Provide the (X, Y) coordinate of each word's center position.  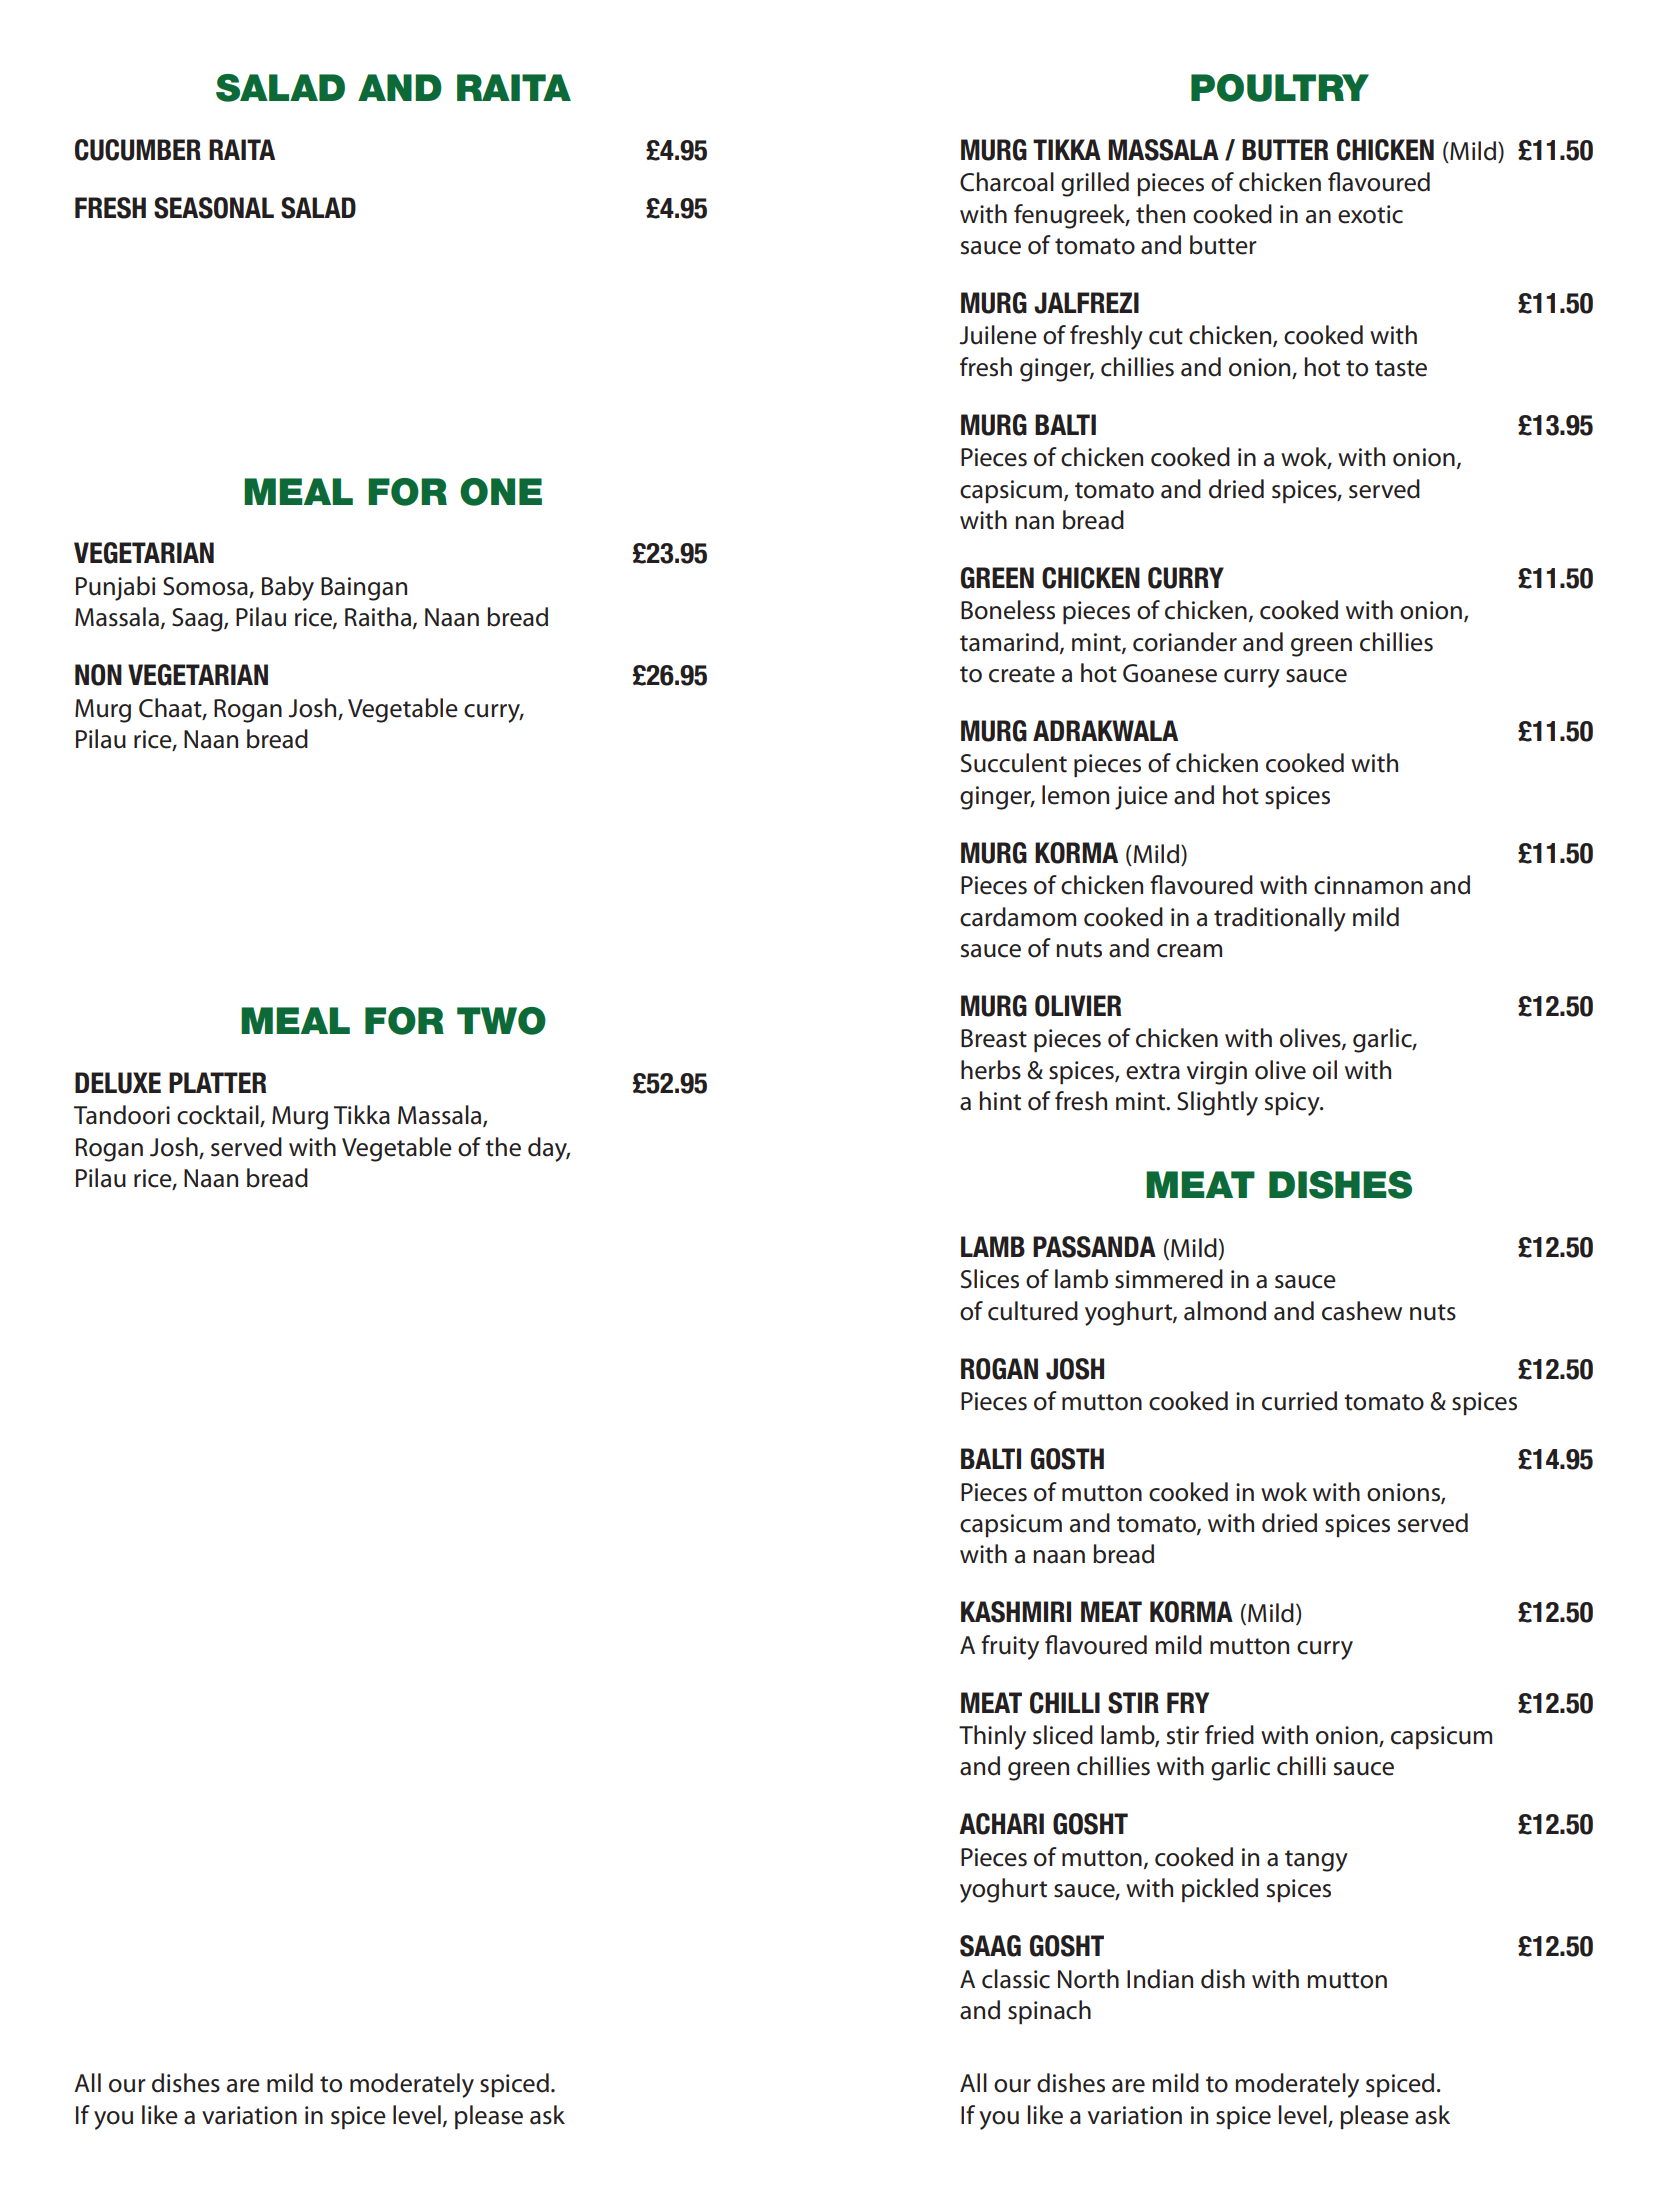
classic (1016, 1979)
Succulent (1014, 763)
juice (1141, 798)
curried (1299, 1401)
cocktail (219, 1116)
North (1088, 1979)
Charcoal (1007, 182)
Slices (990, 1279)
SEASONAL (214, 208)
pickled (1220, 1890)
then (1160, 214)
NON (98, 675)
